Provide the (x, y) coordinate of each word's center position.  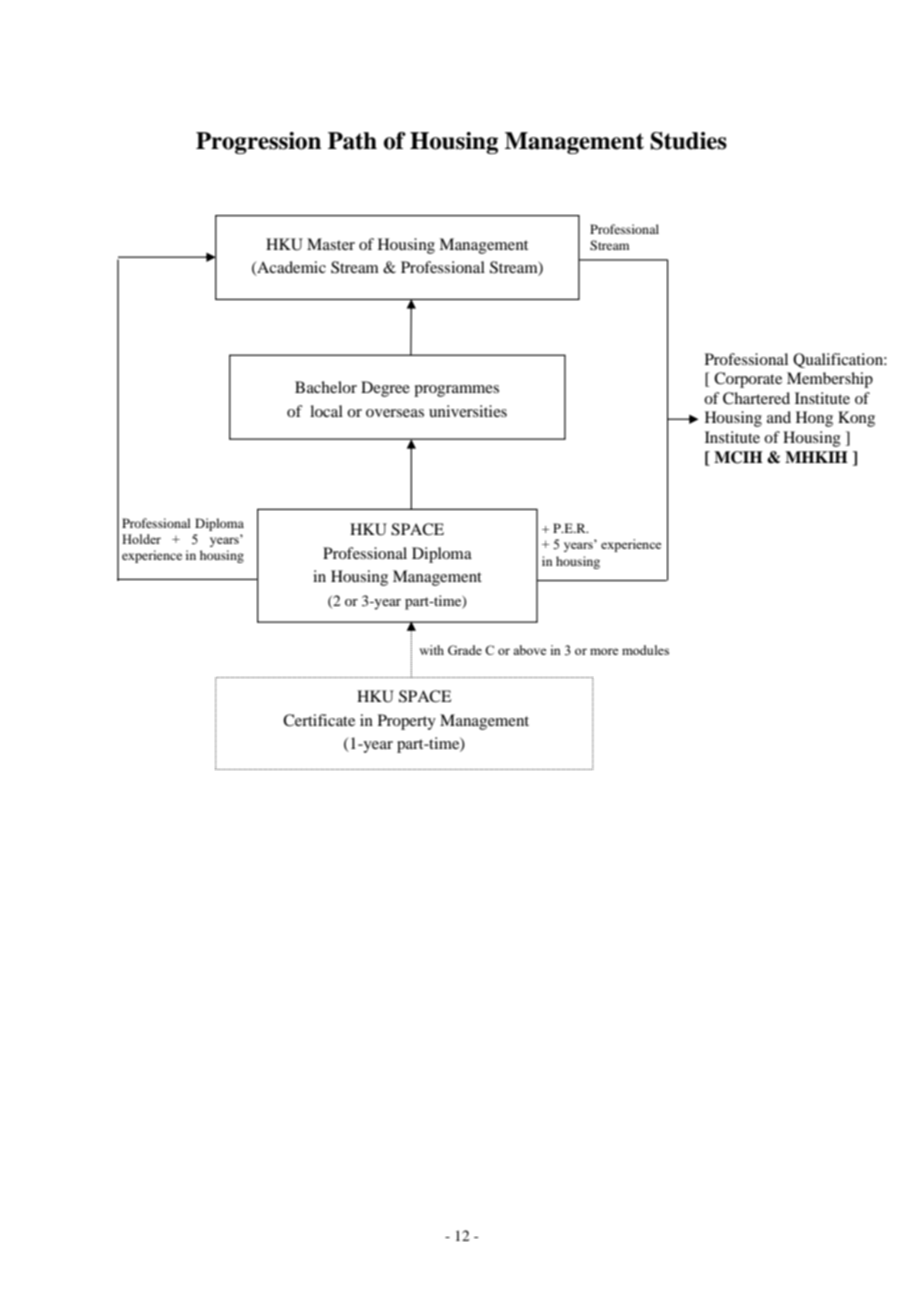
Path (352, 141)
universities (468, 411)
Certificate (319, 720)
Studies (688, 141)
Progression (258, 143)
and (779, 417)
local (326, 411)
